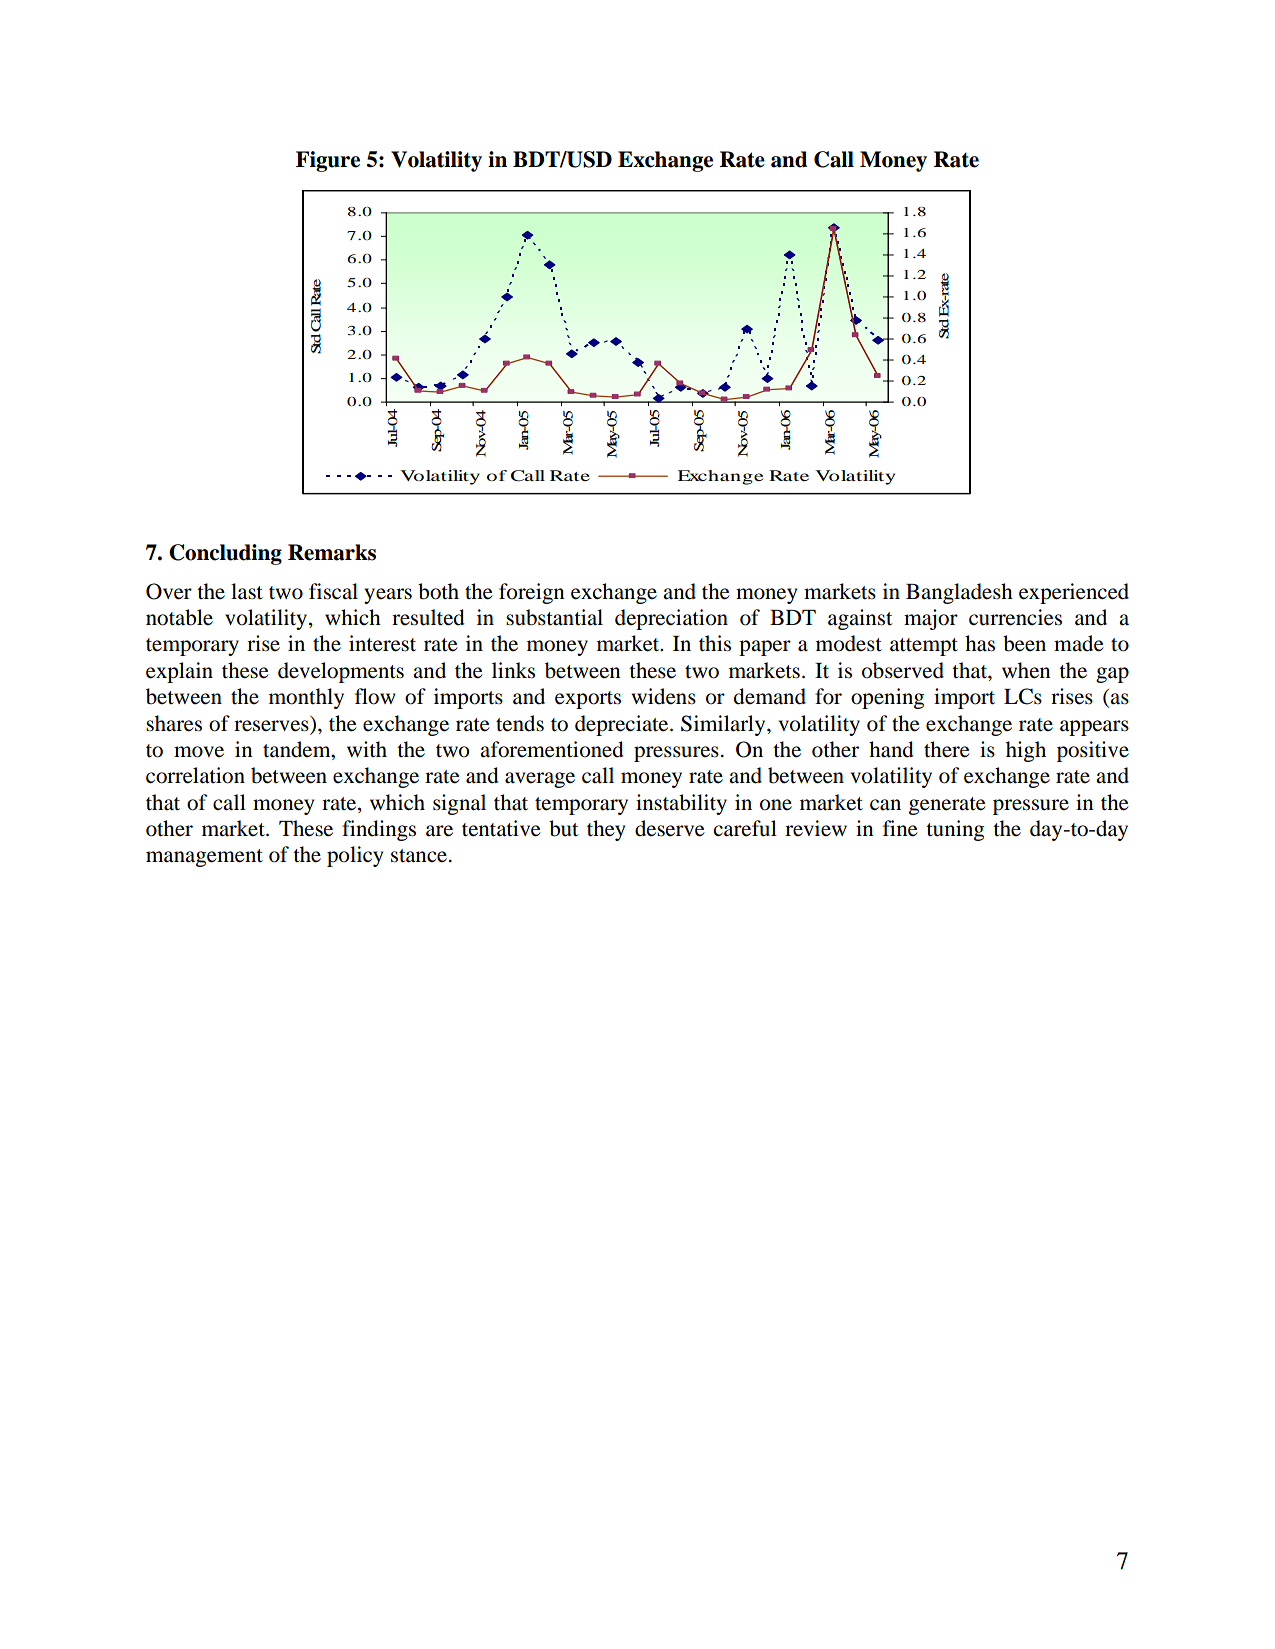 This screenshot has width=1275, height=1649. What do you see at coordinates (225, 554) in the screenshot?
I see `Concluding` at bounding box center [225, 554].
